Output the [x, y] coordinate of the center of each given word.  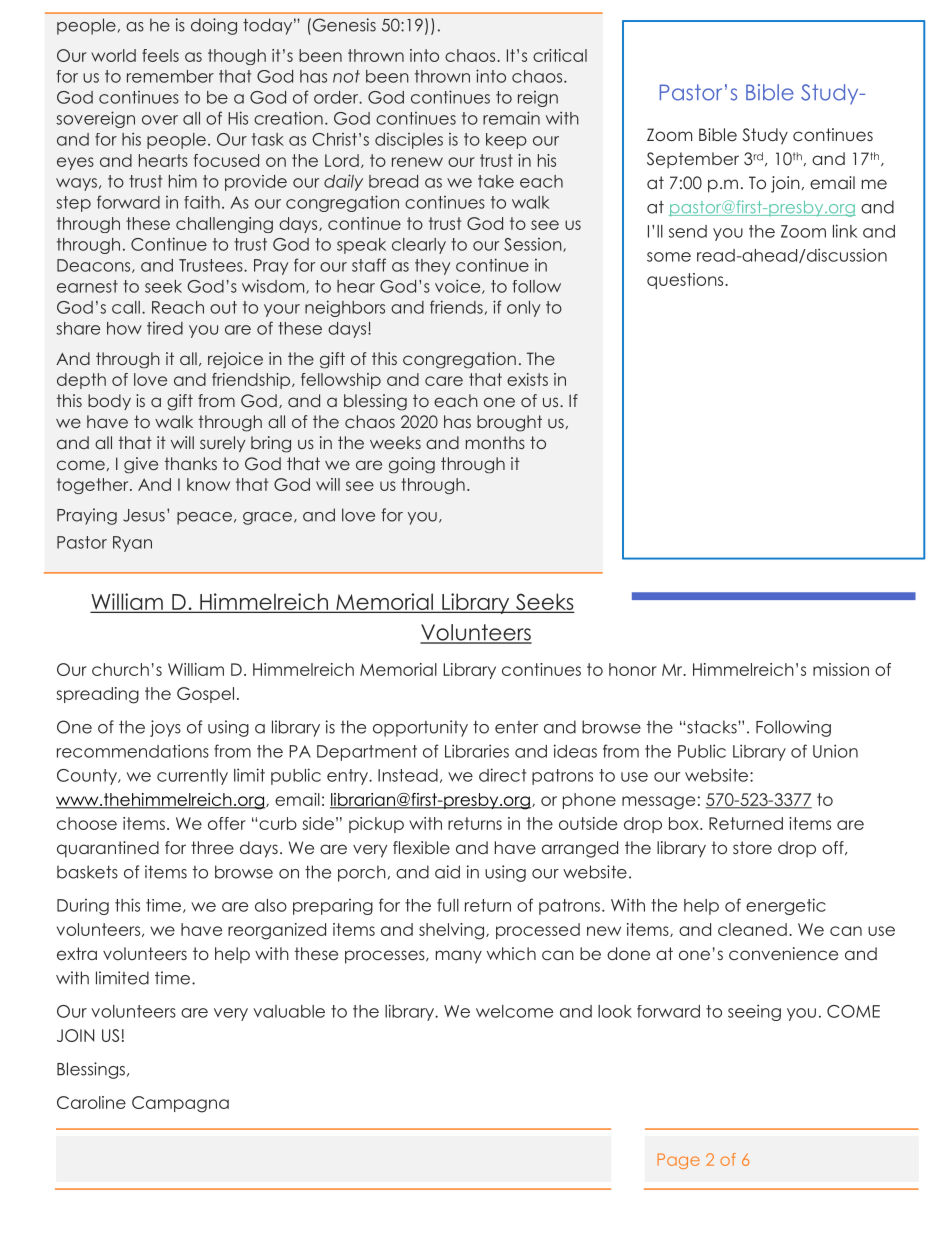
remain [511, 118]
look [615, 1011]
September [693, 160]
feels [160, 55]
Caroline [91, 1102]
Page [678, 1161]
